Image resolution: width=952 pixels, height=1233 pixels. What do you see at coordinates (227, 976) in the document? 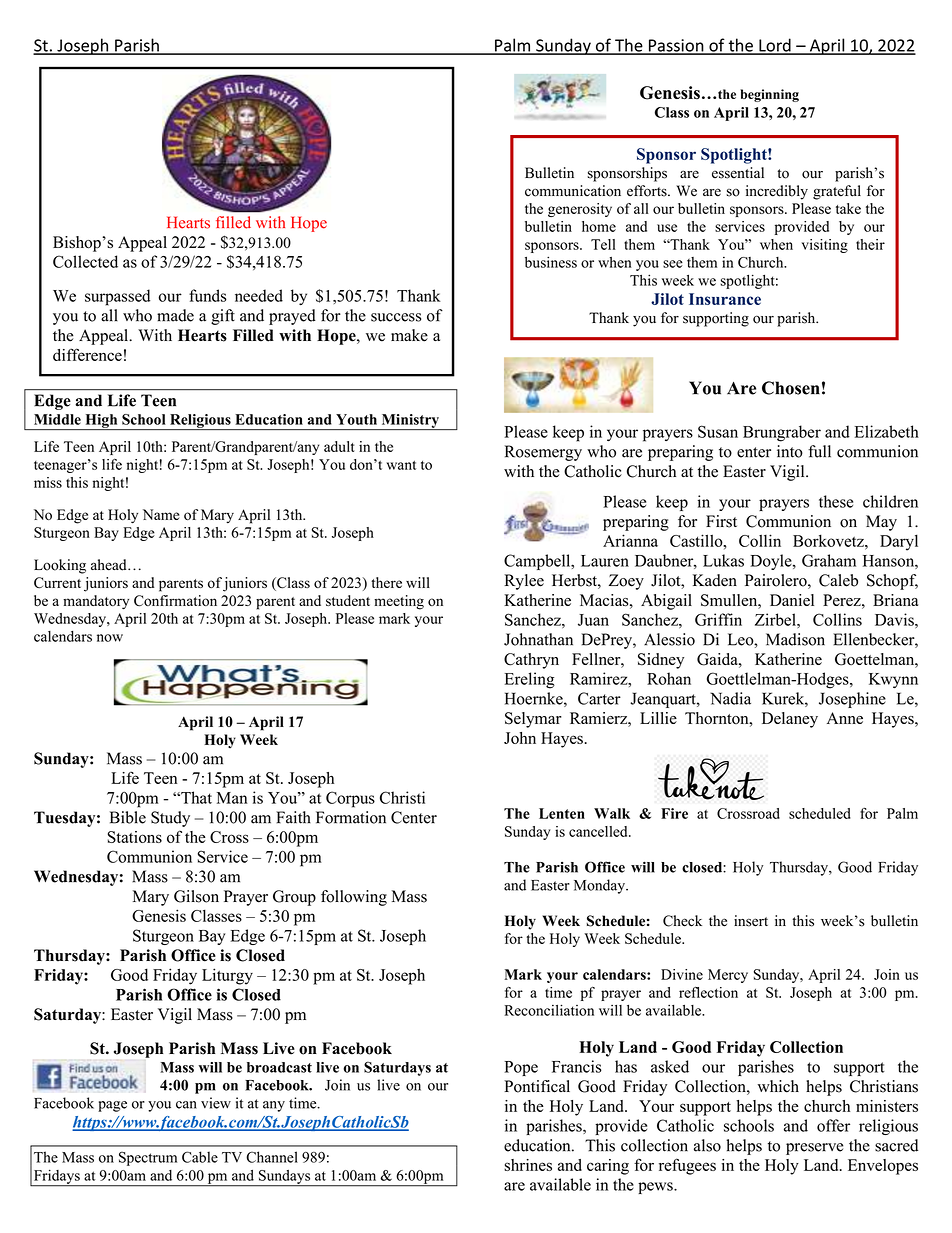
I see `Liturgy` at bounding box center [227, 976].
